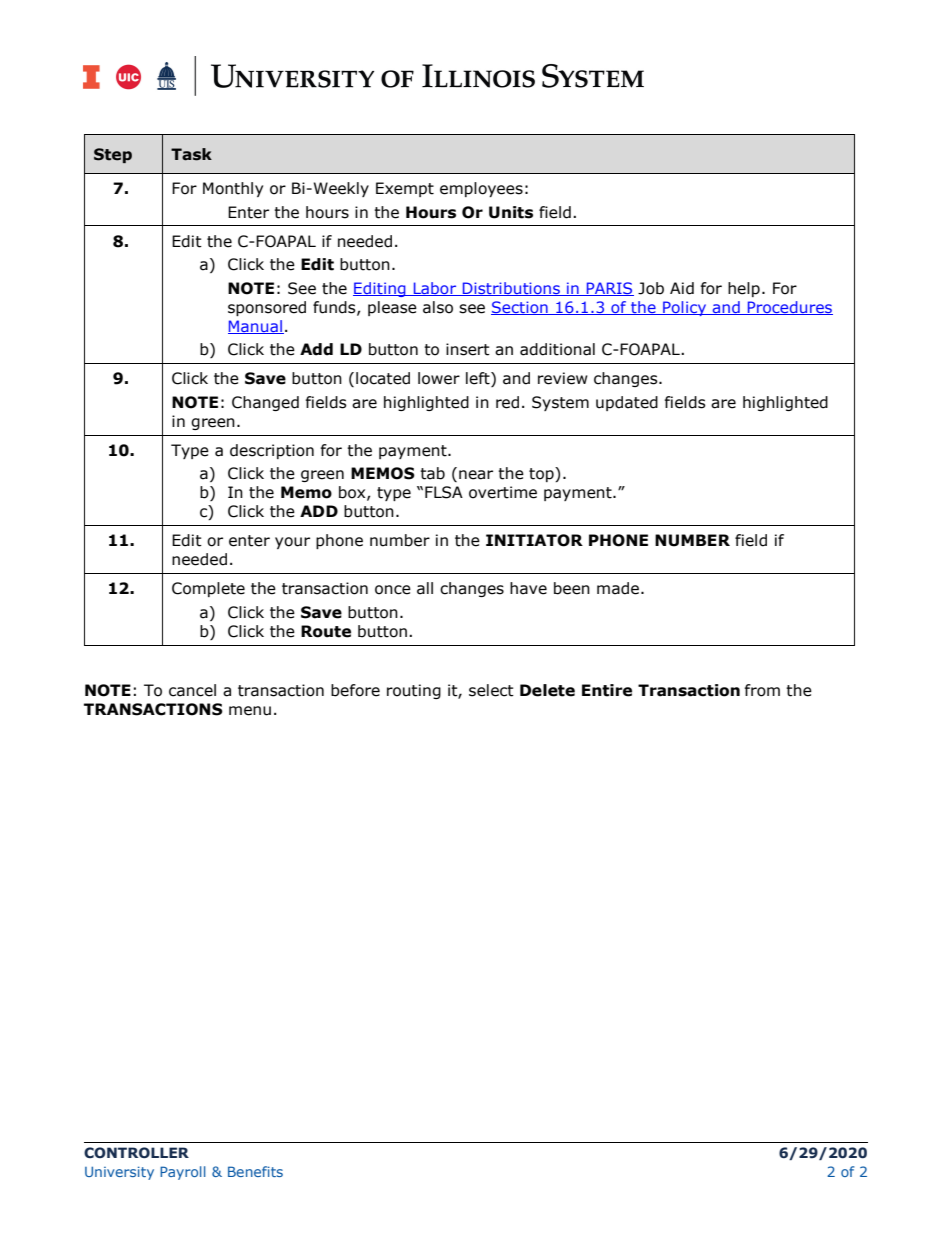  I want to click on Changed, so click(265, 403).
